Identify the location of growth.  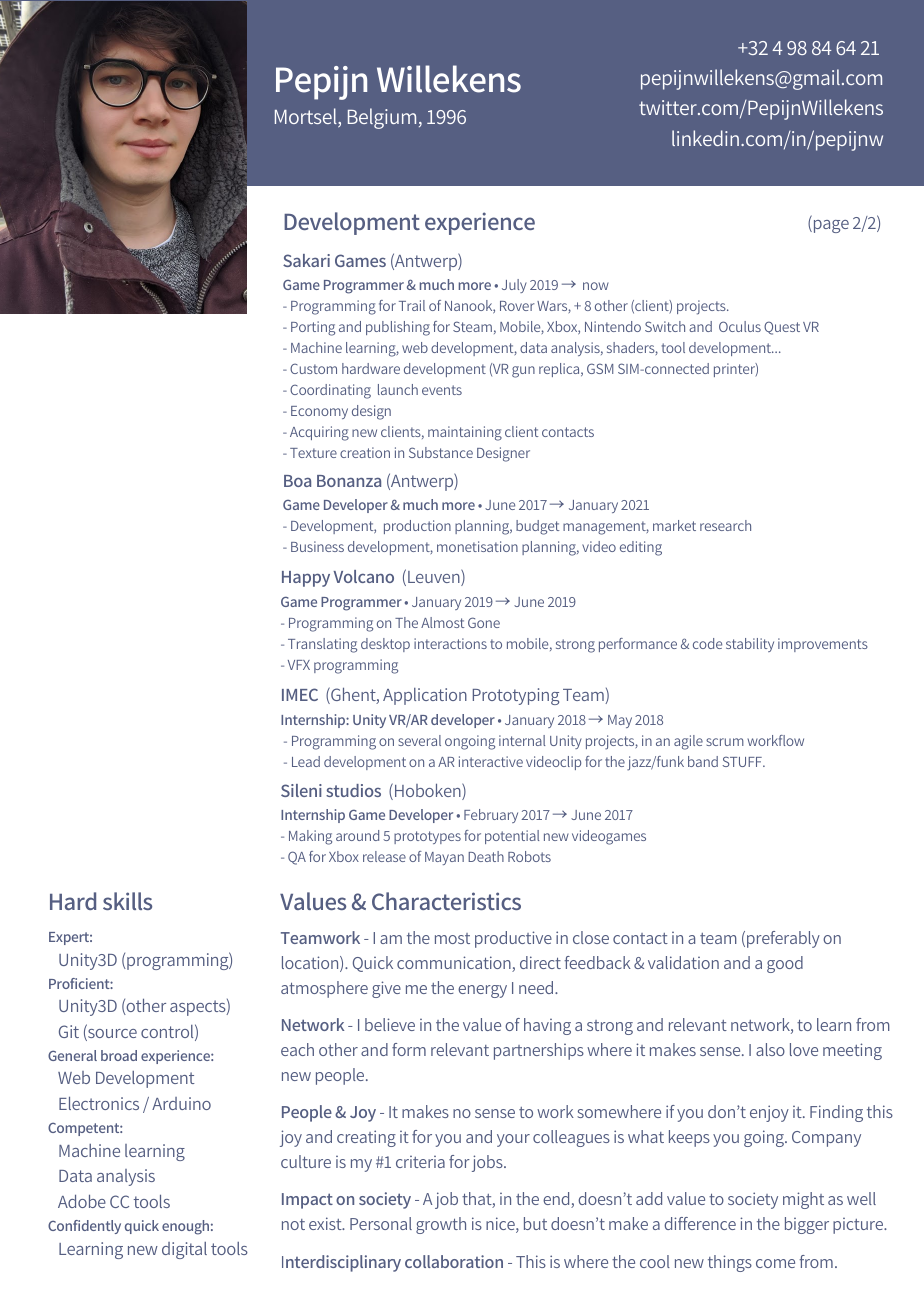
(441, 1225).
